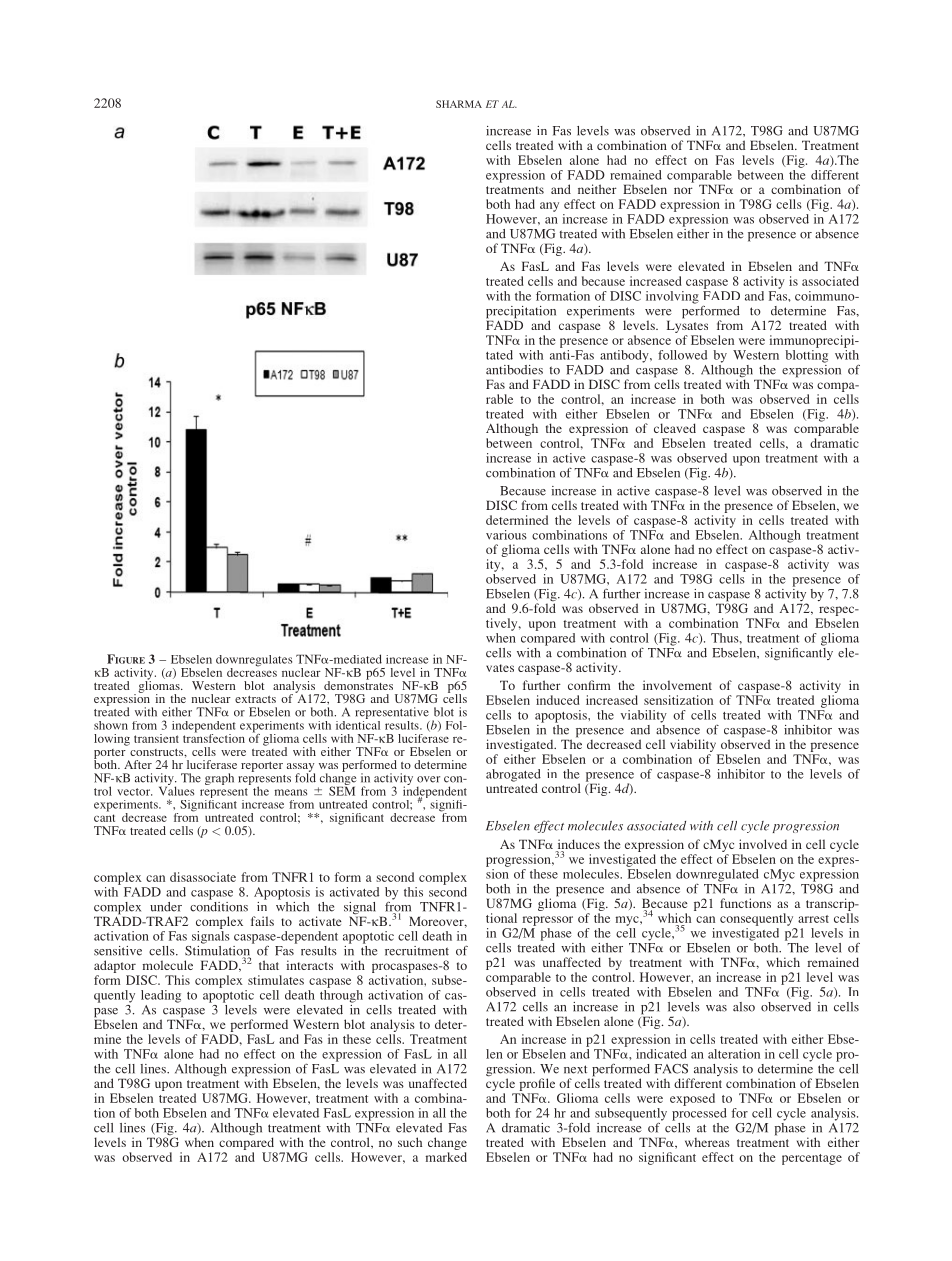 Image resolution: width=952 pixels, height=1261 pixels. I want to click on nor, so click(683, 190).
